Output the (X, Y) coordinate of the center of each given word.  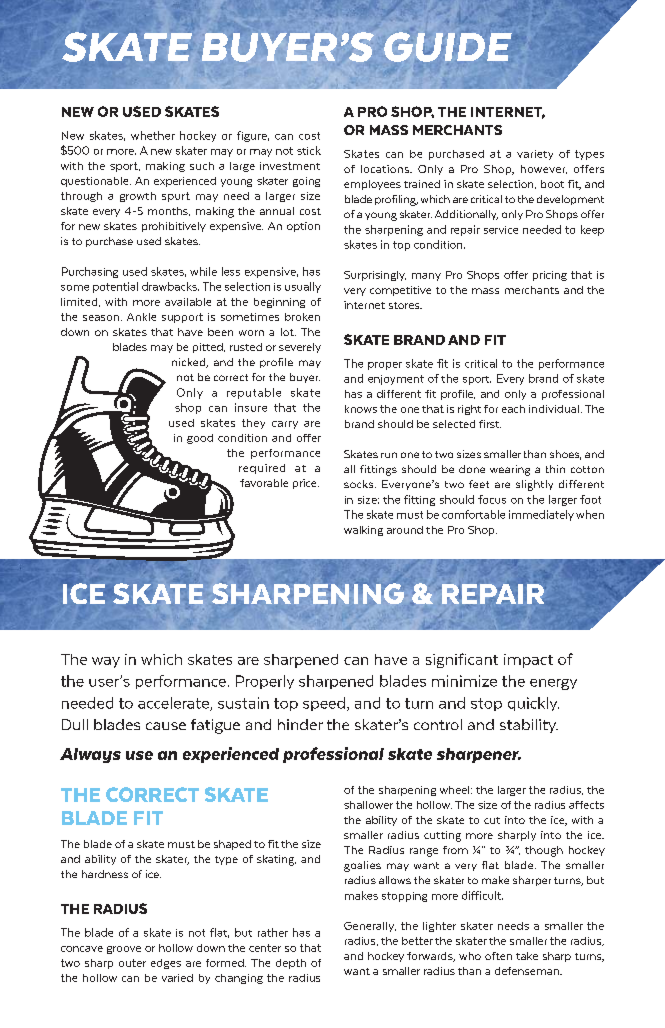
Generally (370, 927)
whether (153, 135)
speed (324, 704)
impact (528, 661)
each (513, 409)
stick (309, 150)
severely (300, 348)
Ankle (141, 317)
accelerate (174, 704)
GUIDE (448, 47)
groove (124, 950)
